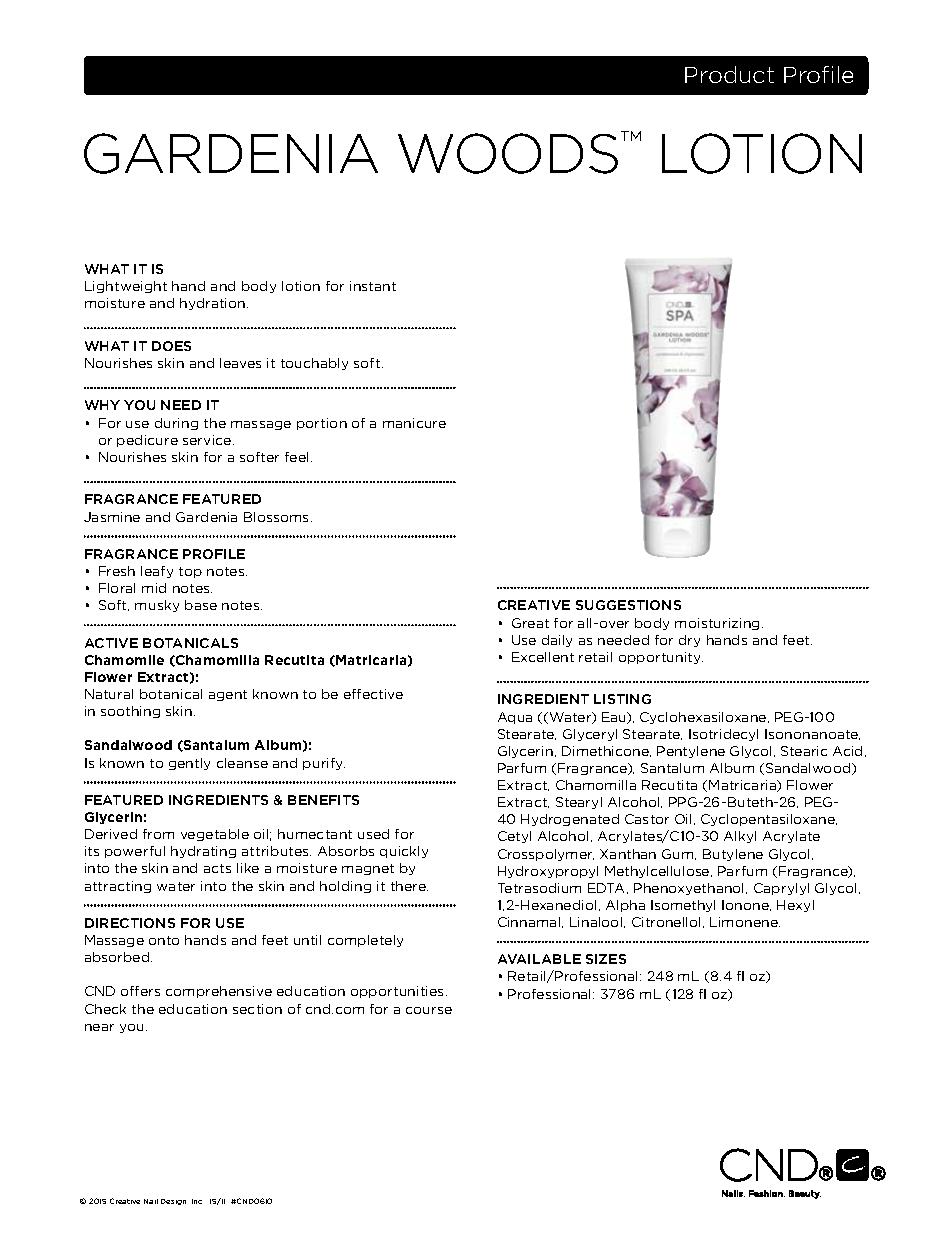 The height and width of the image is (1233, 952). I want to click on Great, so click(530, 623).
